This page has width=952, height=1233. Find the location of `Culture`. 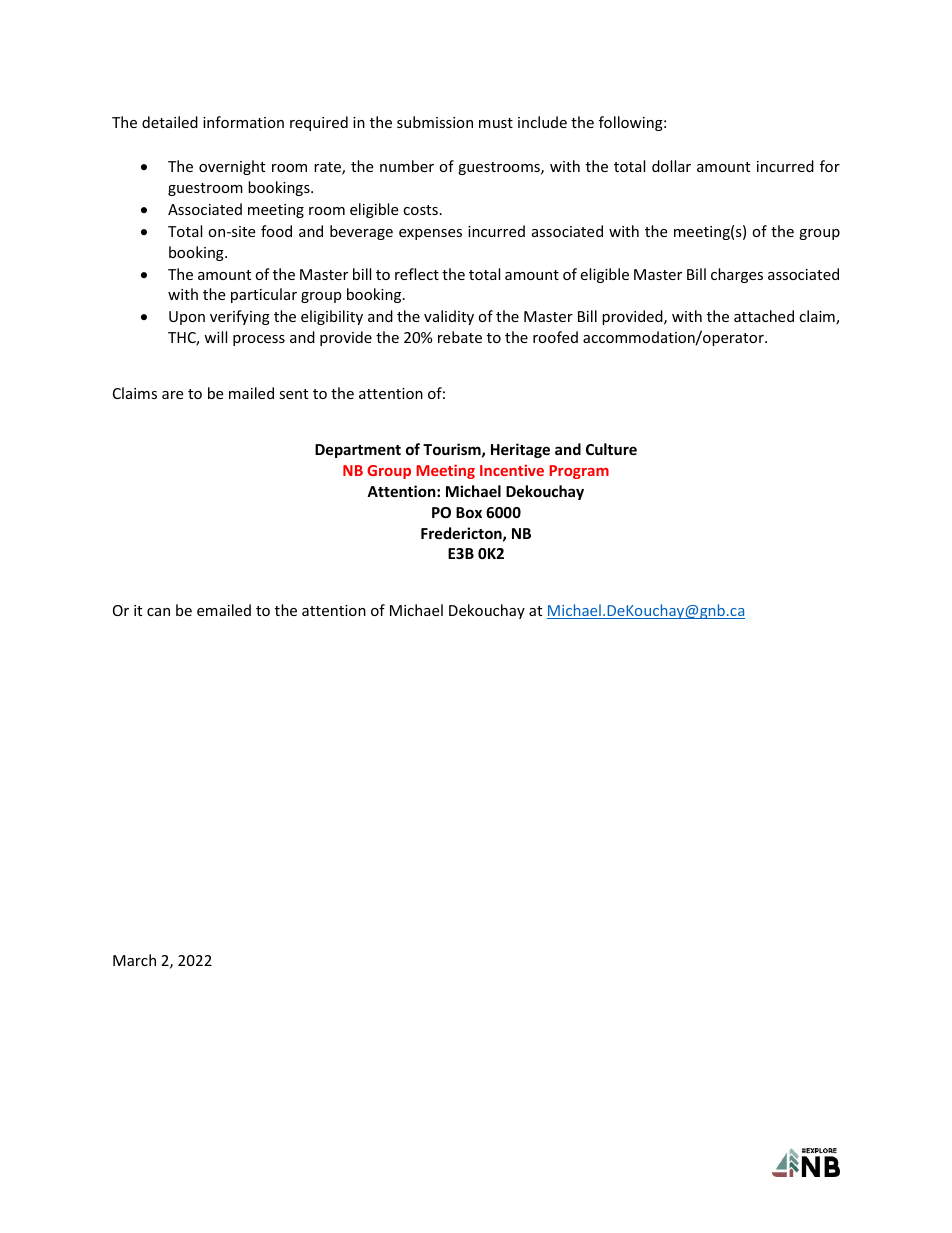

Culture is located at coordinates (611, 449).
